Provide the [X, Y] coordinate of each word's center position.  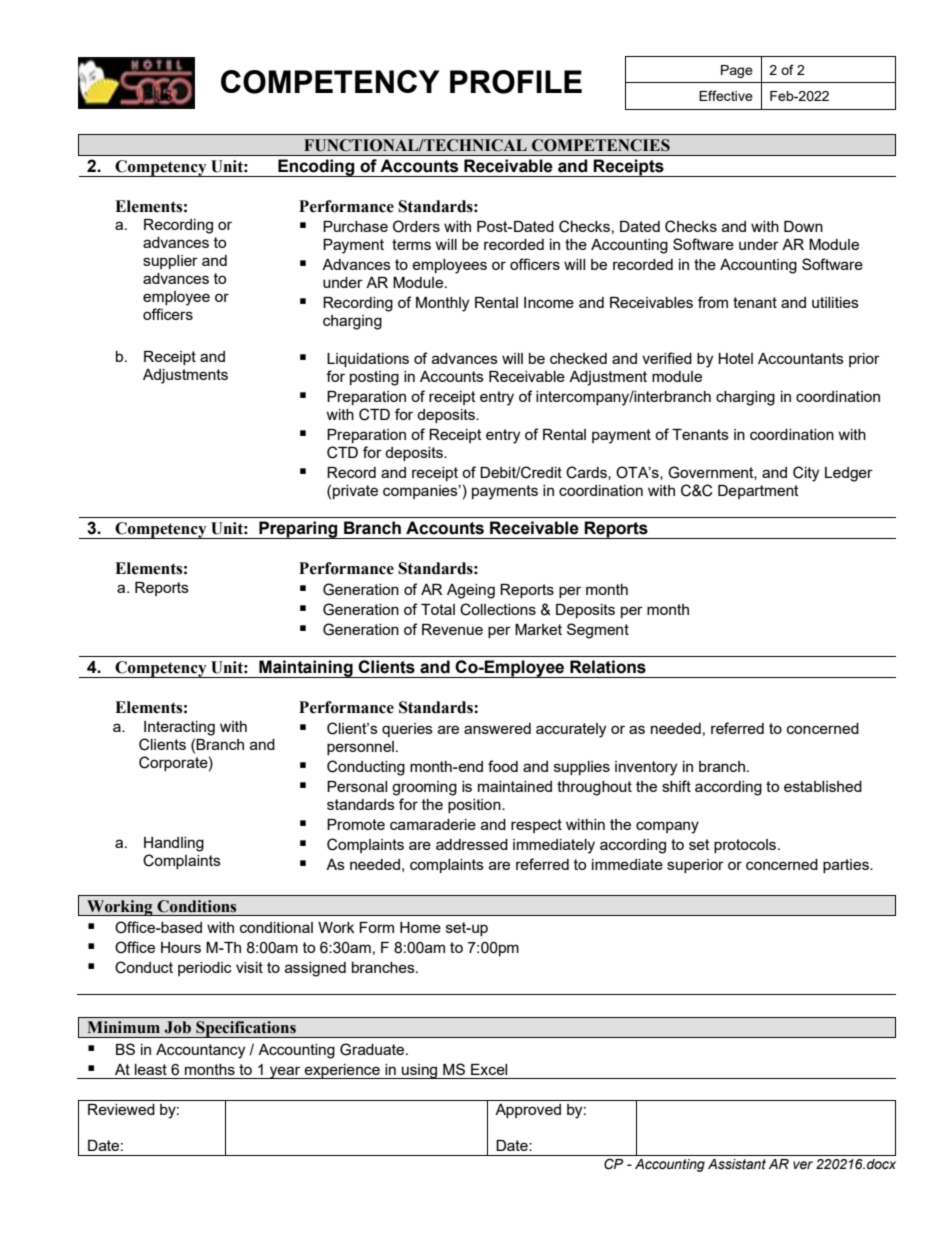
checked [578, 358]
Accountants [801, 358]
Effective [726, 95]
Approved [528, 1111]
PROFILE [516, 82]
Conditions [196, 906]
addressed [472, 844]
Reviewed [121, 1109]
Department [758, 492]
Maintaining [306, 669]
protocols [746, 846]
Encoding [316, 168]
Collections [498, 609]
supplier [170, 262]
